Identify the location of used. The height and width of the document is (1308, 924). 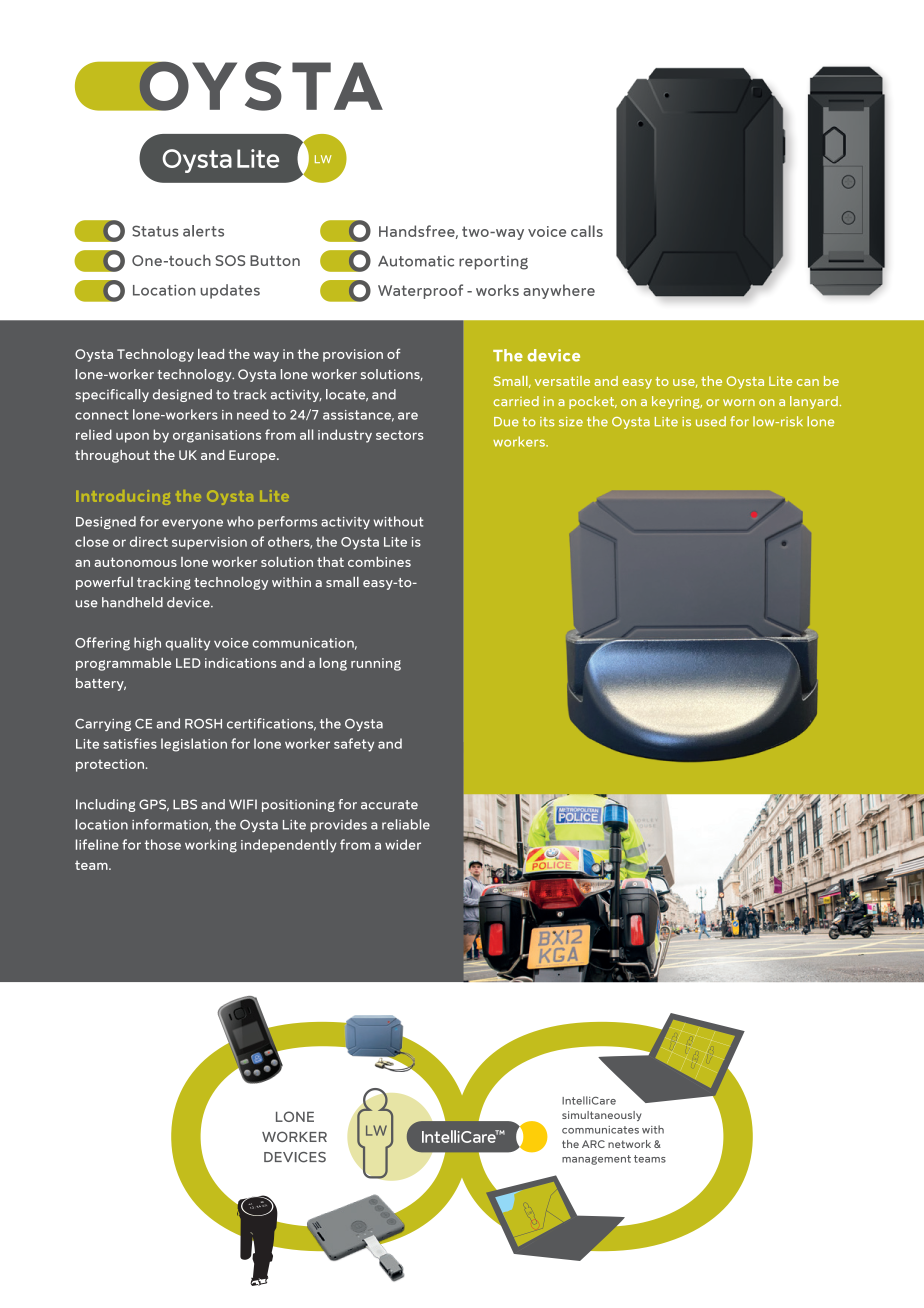
(711, 421).
